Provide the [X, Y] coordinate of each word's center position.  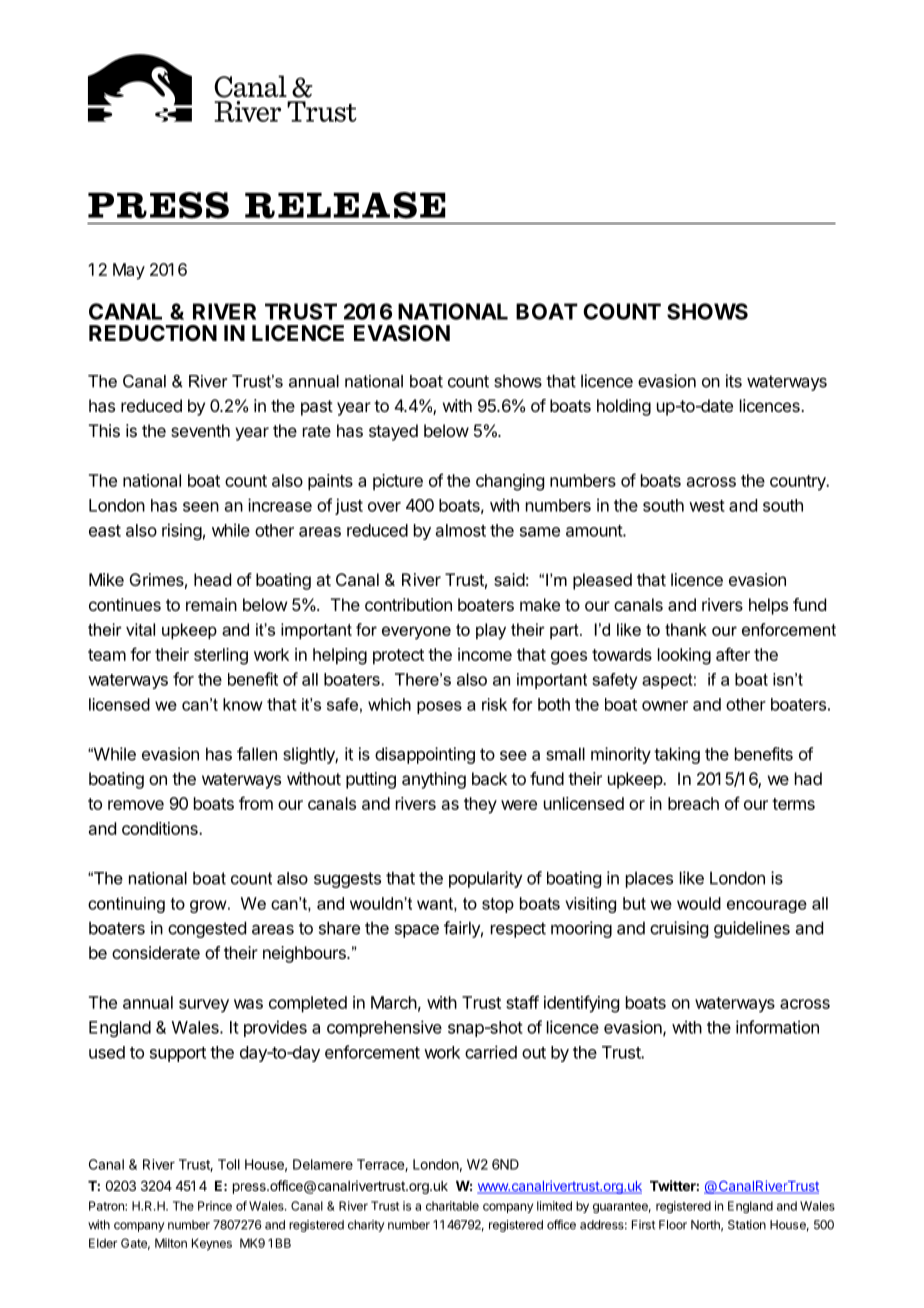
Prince [215, 1206]
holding [624, 407]
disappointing [425, 755]
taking [677, 755]
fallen [257, 754]
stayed [393, 432]
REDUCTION [153, 333]
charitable [452, 1206]
